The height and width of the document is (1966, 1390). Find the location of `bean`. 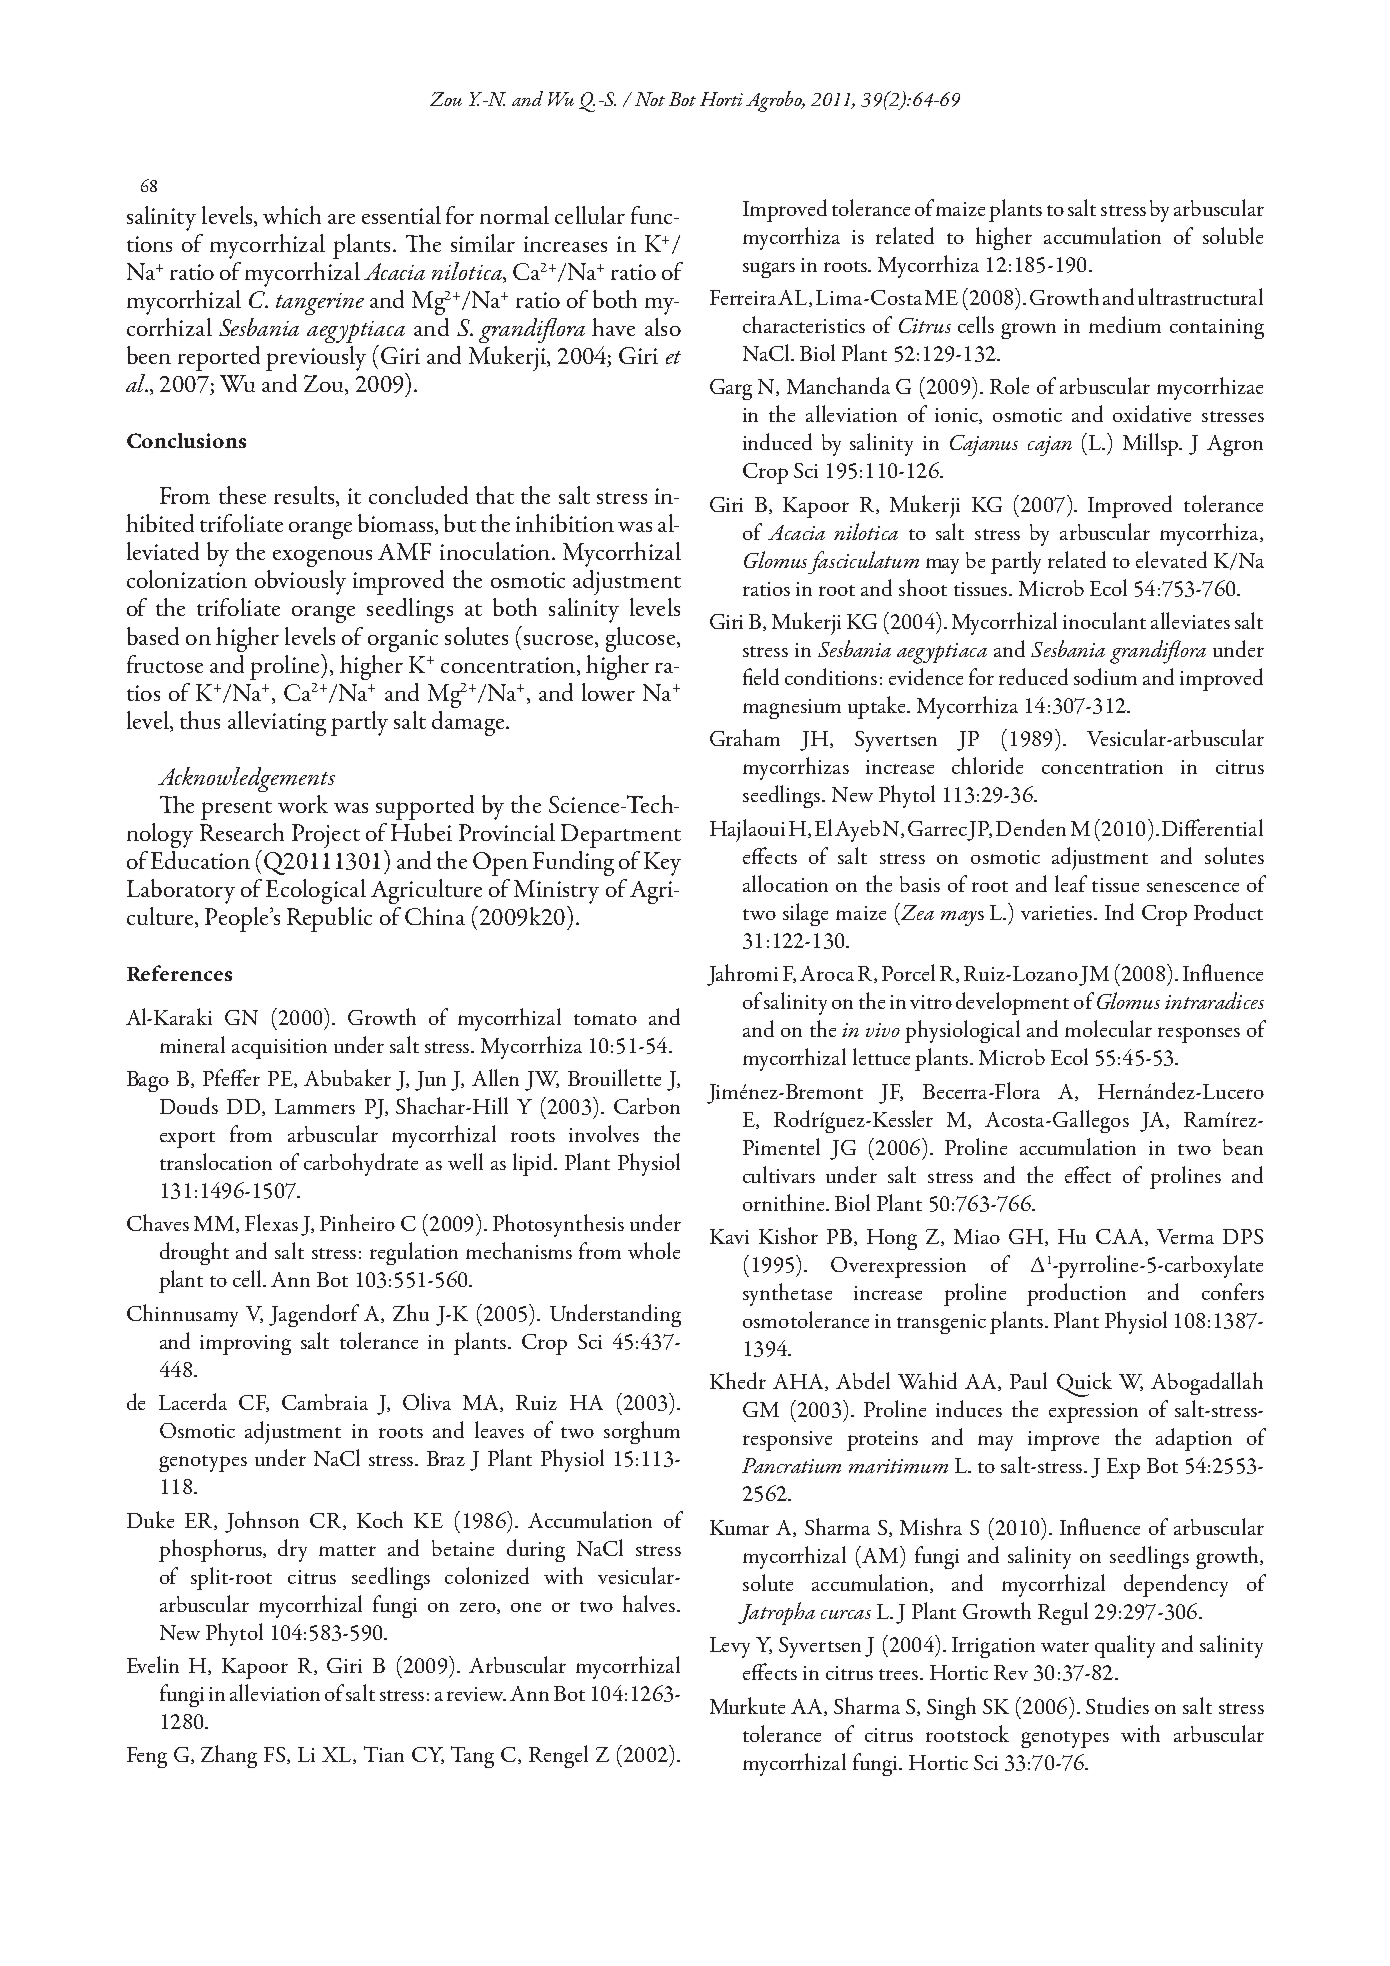

bean is located at coordinates (1243, 1147).
